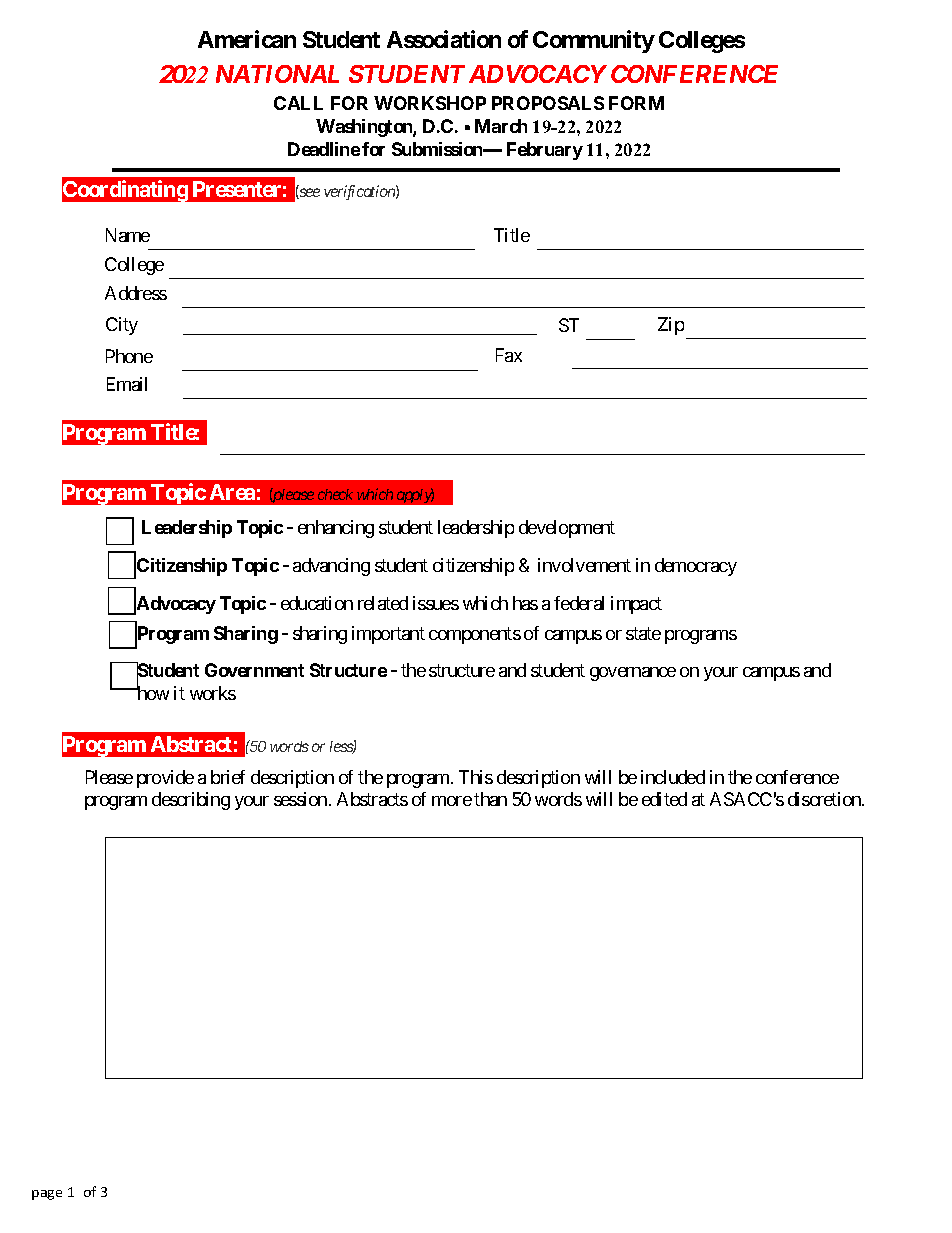 This image has height=1233, width=952. I want to click on Association, so click(444, 39).
